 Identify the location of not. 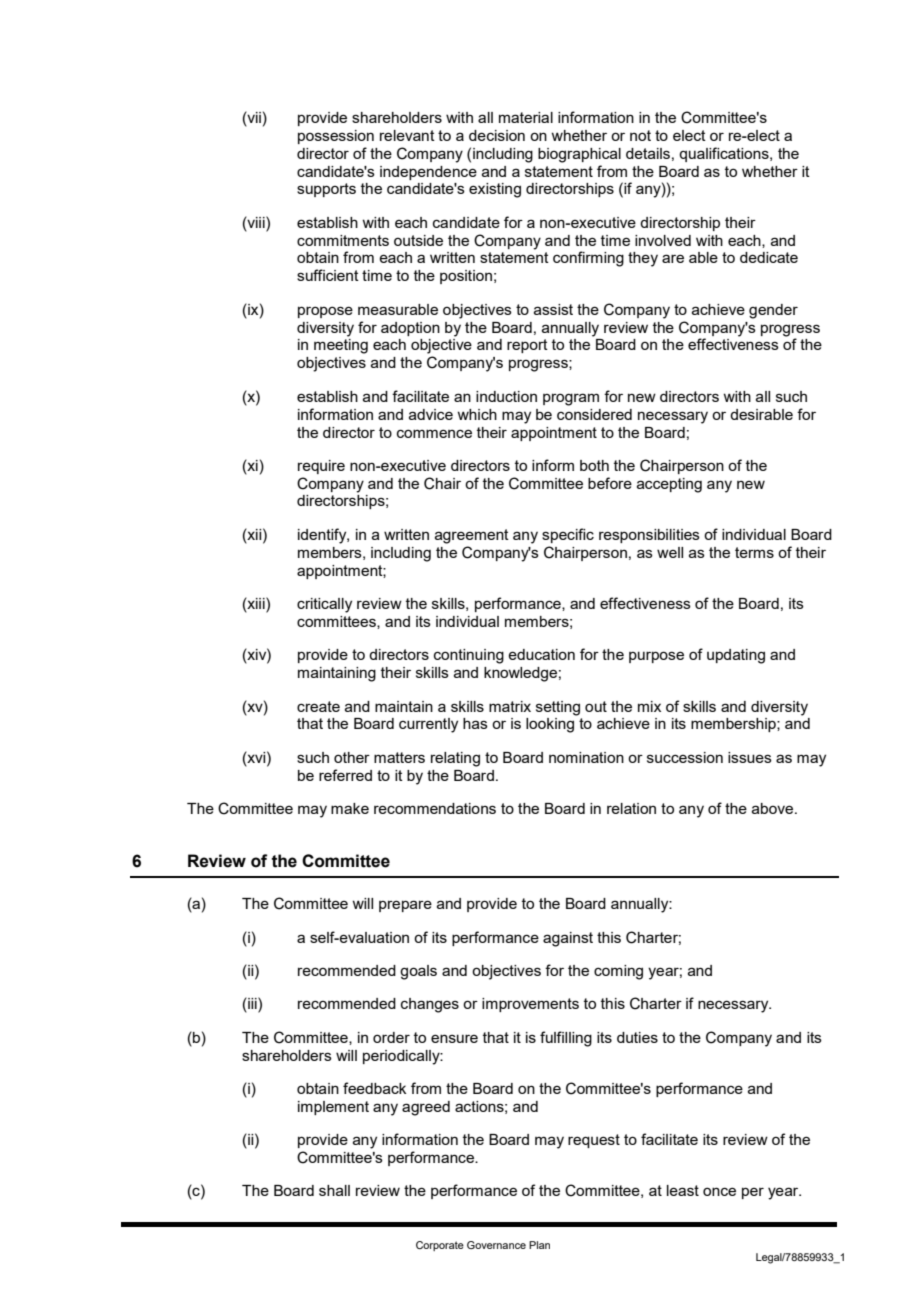
(640, 135).
